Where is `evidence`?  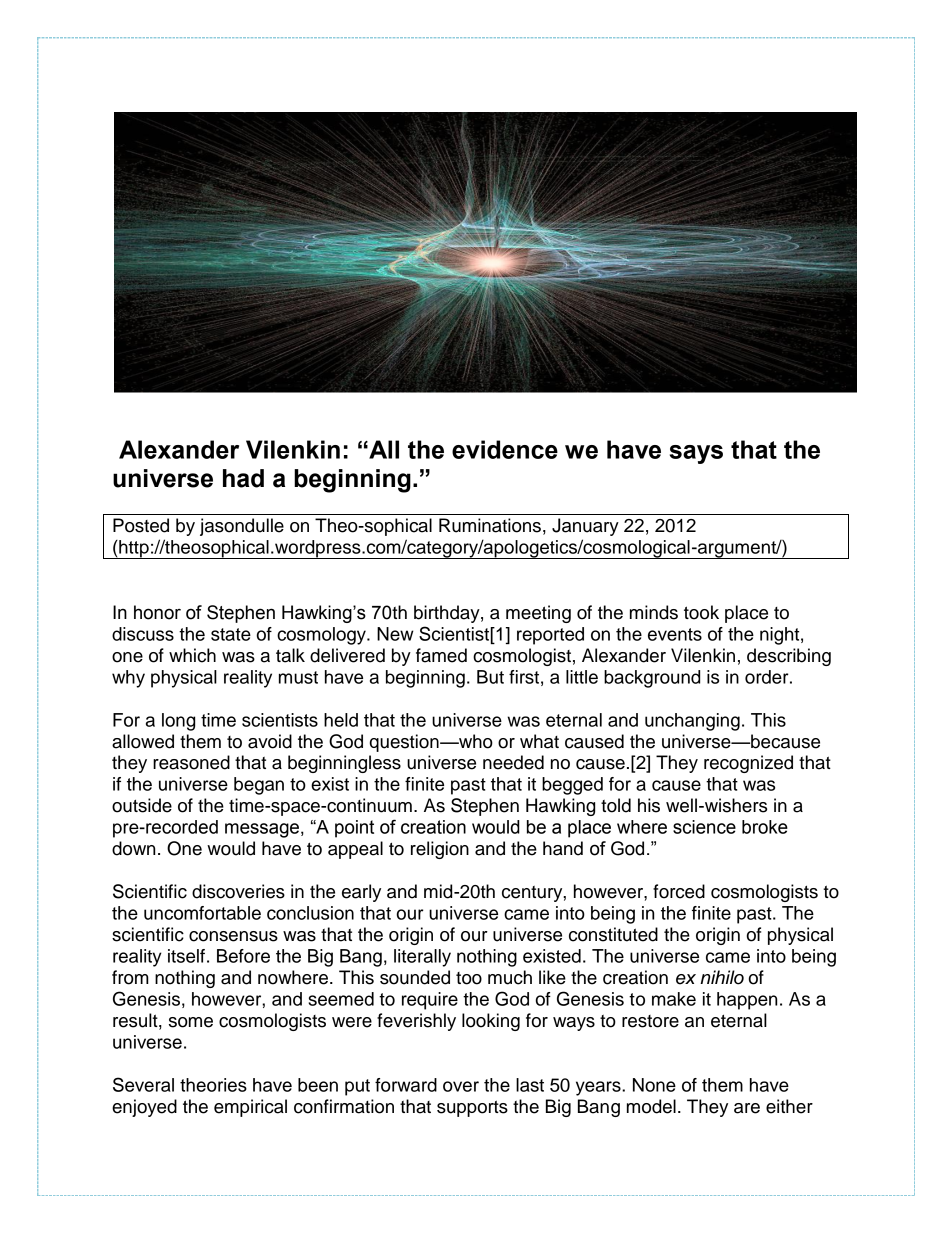 evidence is located at coordinates (505, 449).
